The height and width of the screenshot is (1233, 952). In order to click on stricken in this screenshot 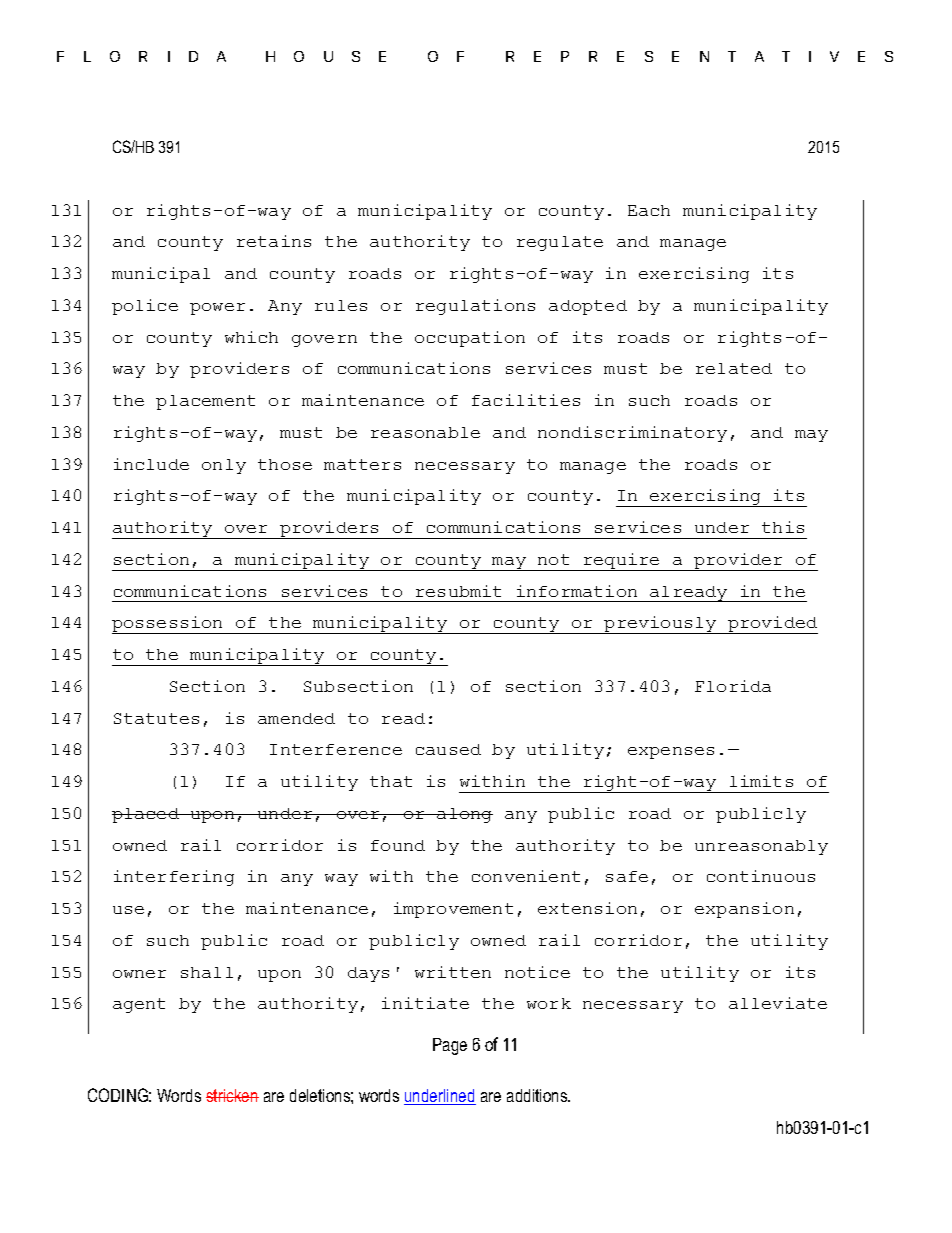, I will do `click(232, 1095)`.
